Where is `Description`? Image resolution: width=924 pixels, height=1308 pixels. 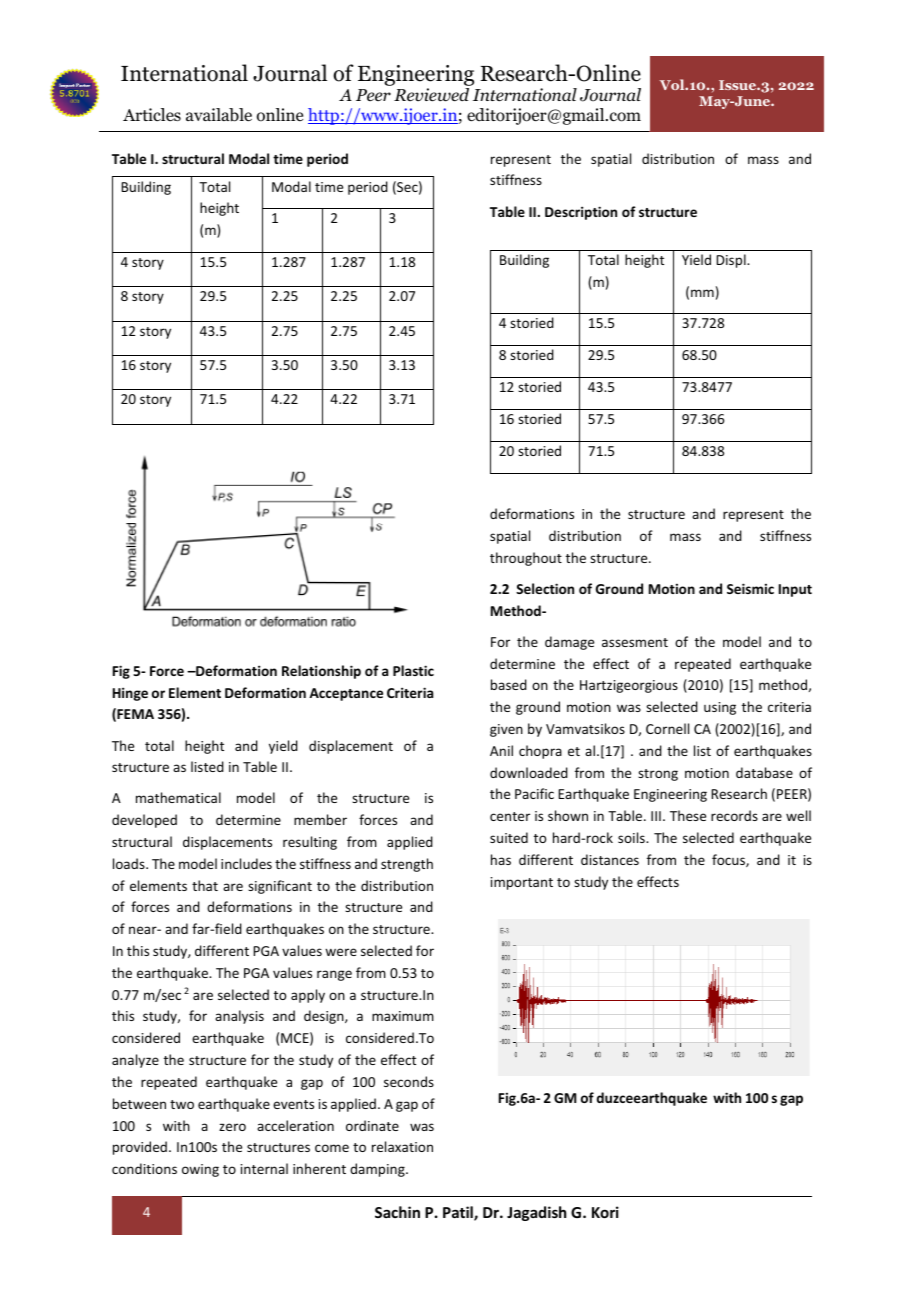 Description is located at coordinates (581, 213).
